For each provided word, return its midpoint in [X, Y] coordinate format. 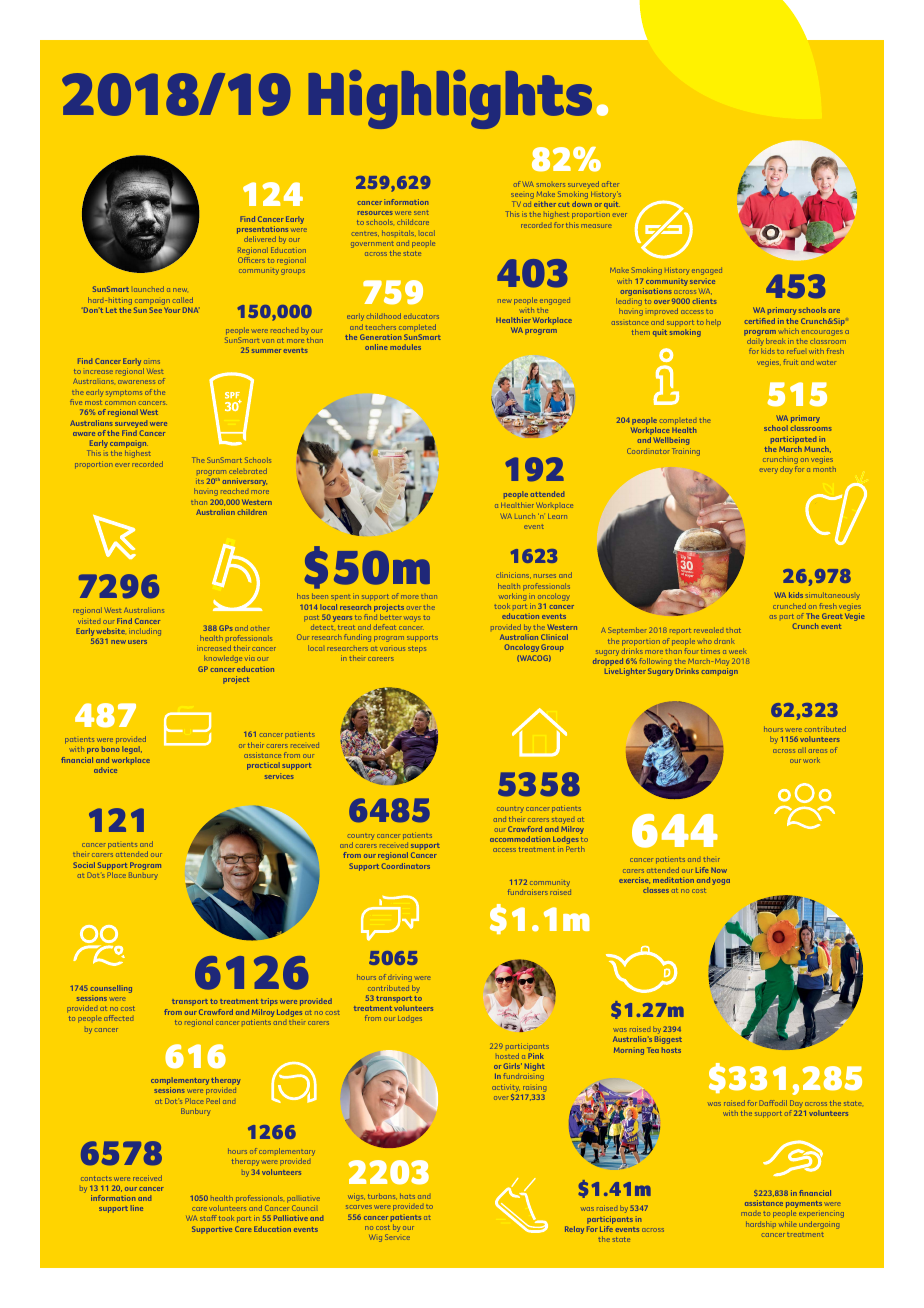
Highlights [450, 99]
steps [417, 649]
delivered [260, 239]
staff [208, 1218]
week [738, 651]
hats [407, 1196]
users [137, 642]
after [610, 184]
